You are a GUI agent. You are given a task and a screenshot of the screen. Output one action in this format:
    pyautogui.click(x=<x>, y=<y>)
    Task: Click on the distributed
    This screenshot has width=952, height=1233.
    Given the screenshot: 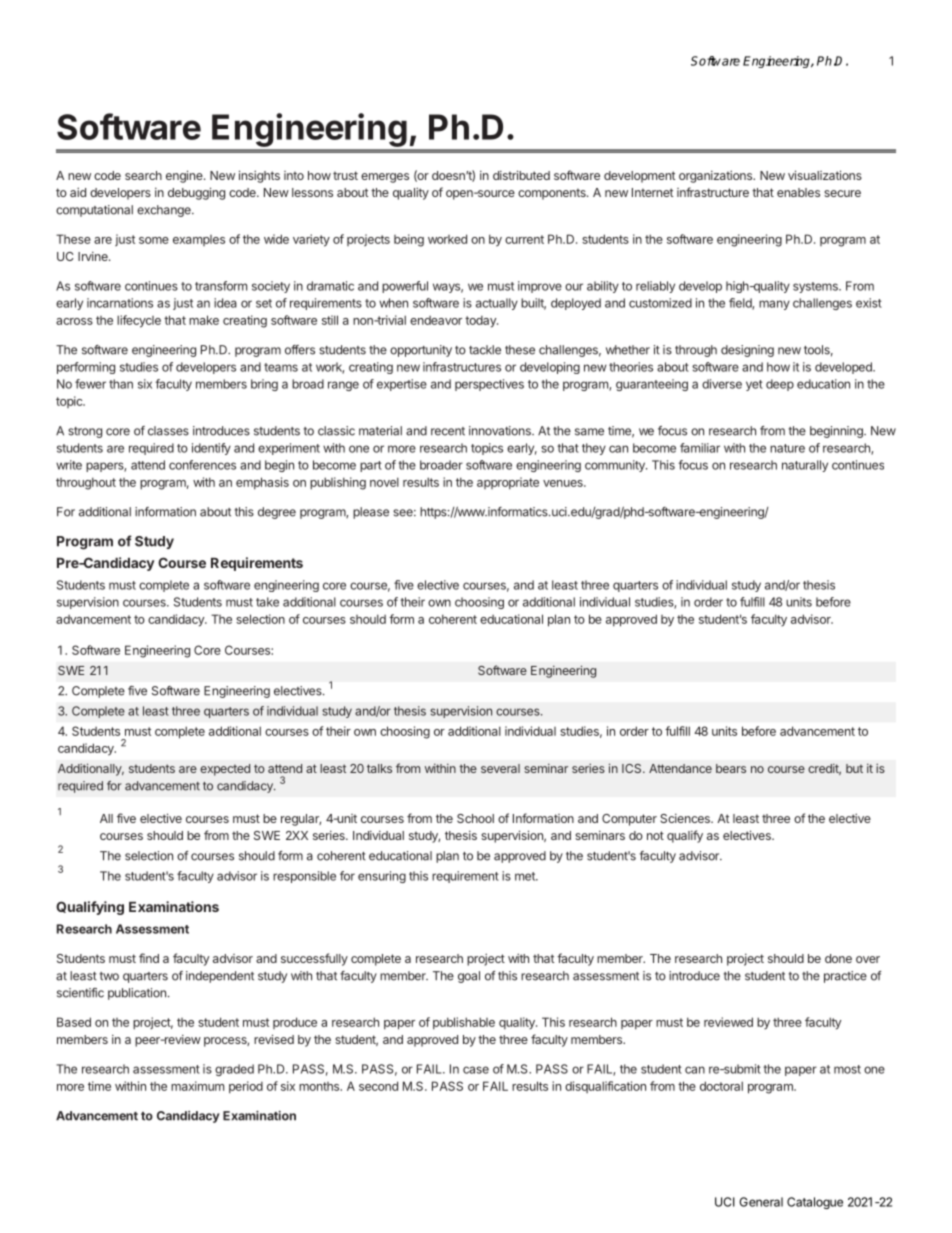 What is the action you would take?
    pyautogui.click(x=521, y=175)
